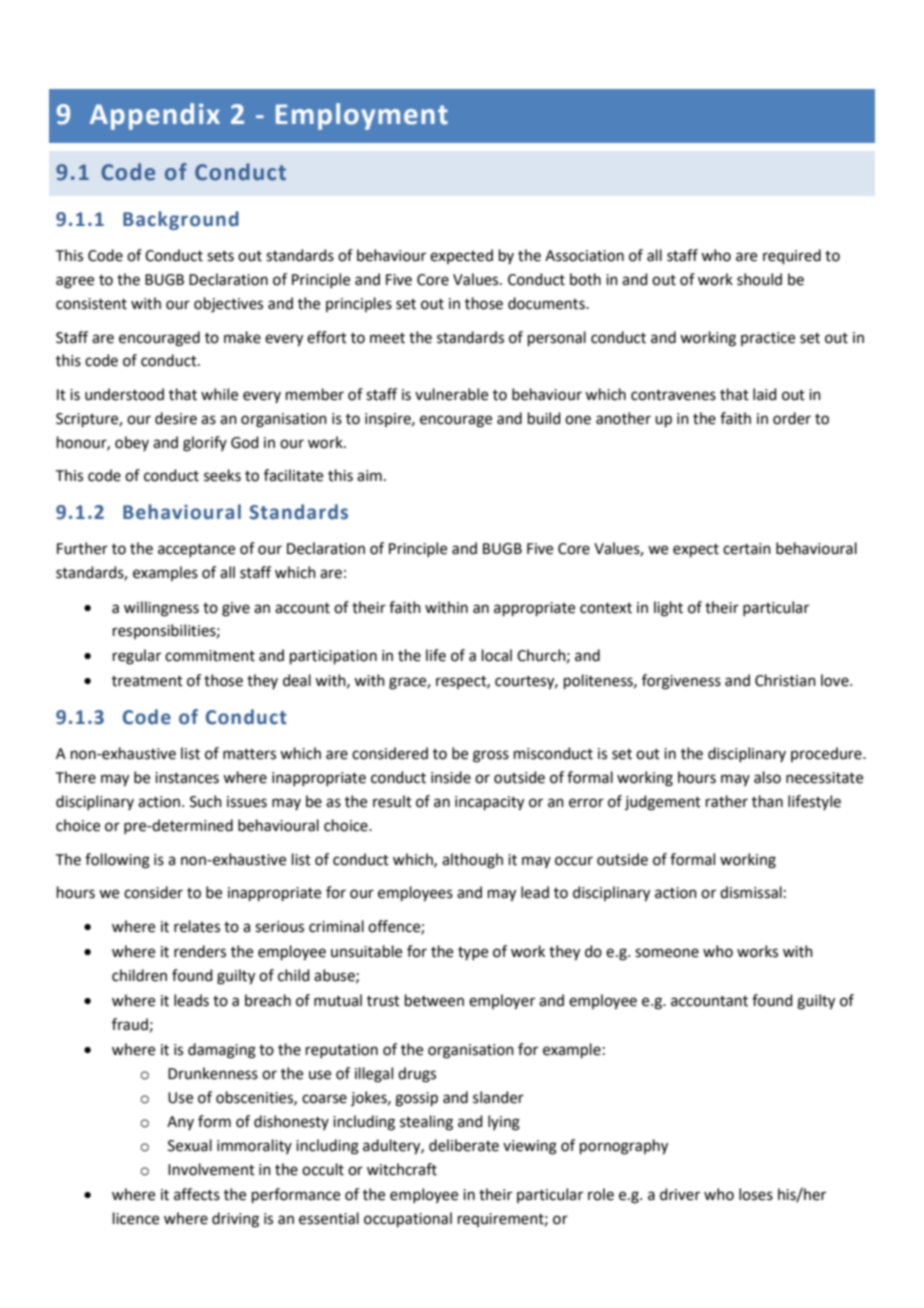 Image resolution: width=924 pixels, height=1308 pixels. Describe the element at coordinates (464, 1145) in the document. I see `deliberate` at that location.
